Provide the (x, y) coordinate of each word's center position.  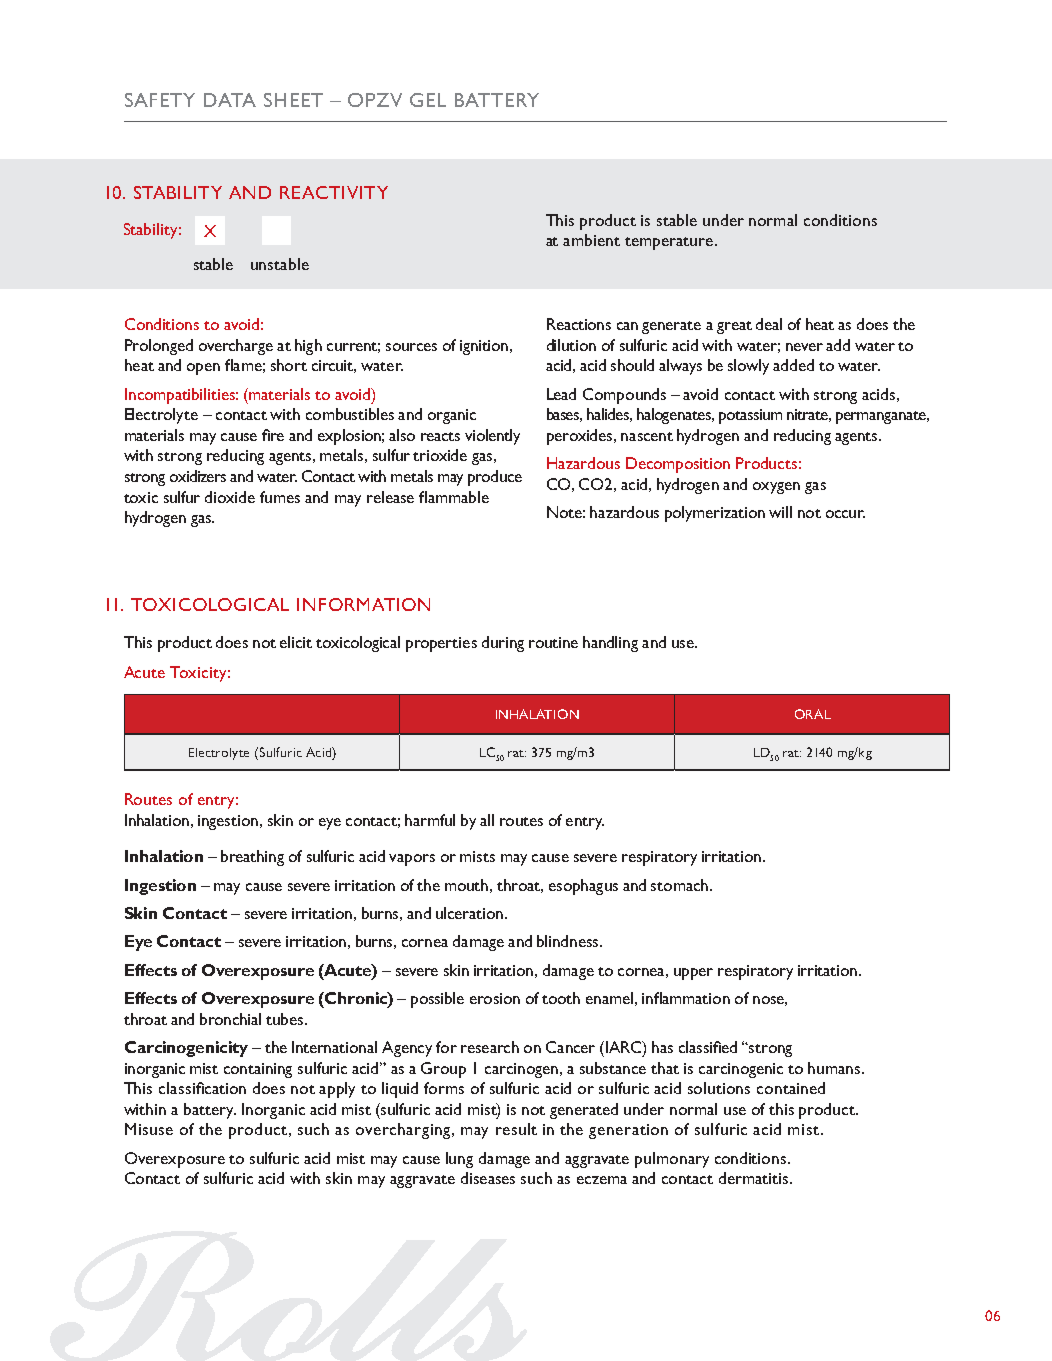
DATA (230, 100)
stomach (679, 885)
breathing (252, 858)
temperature (670, 243)
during (503, 644)
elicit (296, 642)
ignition (485, 347)
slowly (748, 367)
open (203, 369)
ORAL (813, 714)
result (516, 1129)
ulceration (469, 913)
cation (225, 1088)
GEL (428, 100)
